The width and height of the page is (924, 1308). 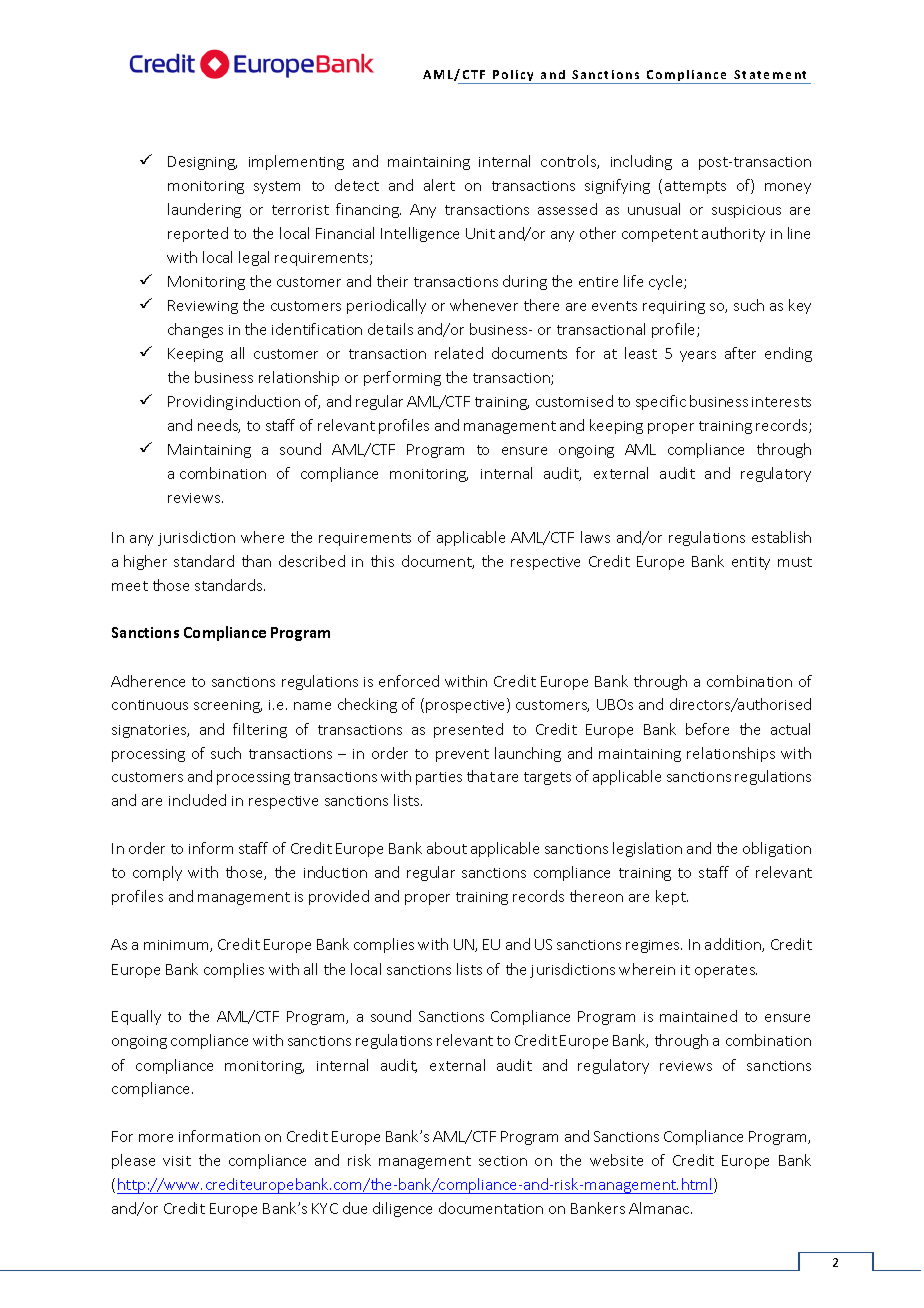 What do you see at coordinates (467, 705) in the page?
I see `prospective` at bounding box center [467, 705].
